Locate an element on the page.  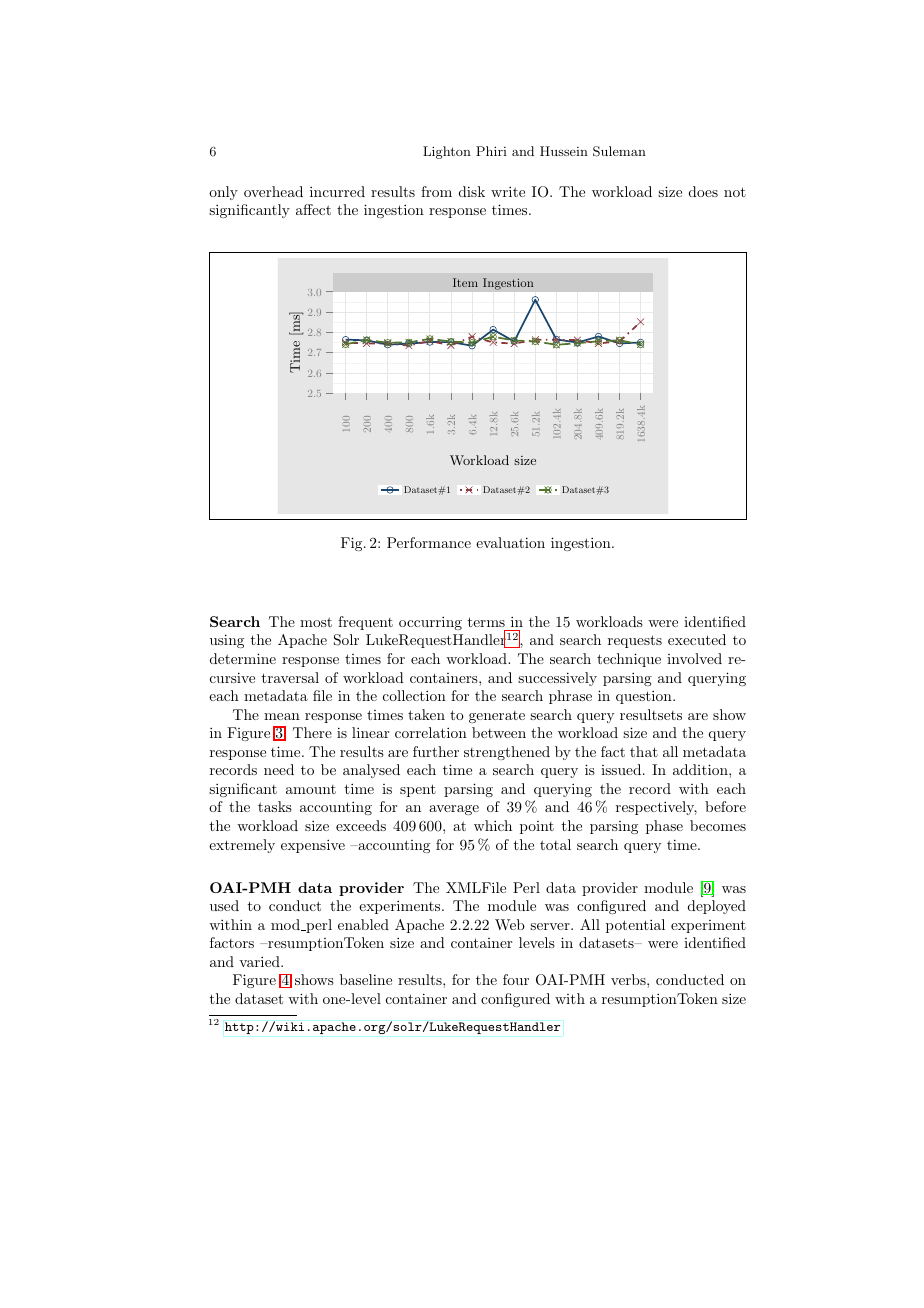
does is located at coordinates (703, 191).
